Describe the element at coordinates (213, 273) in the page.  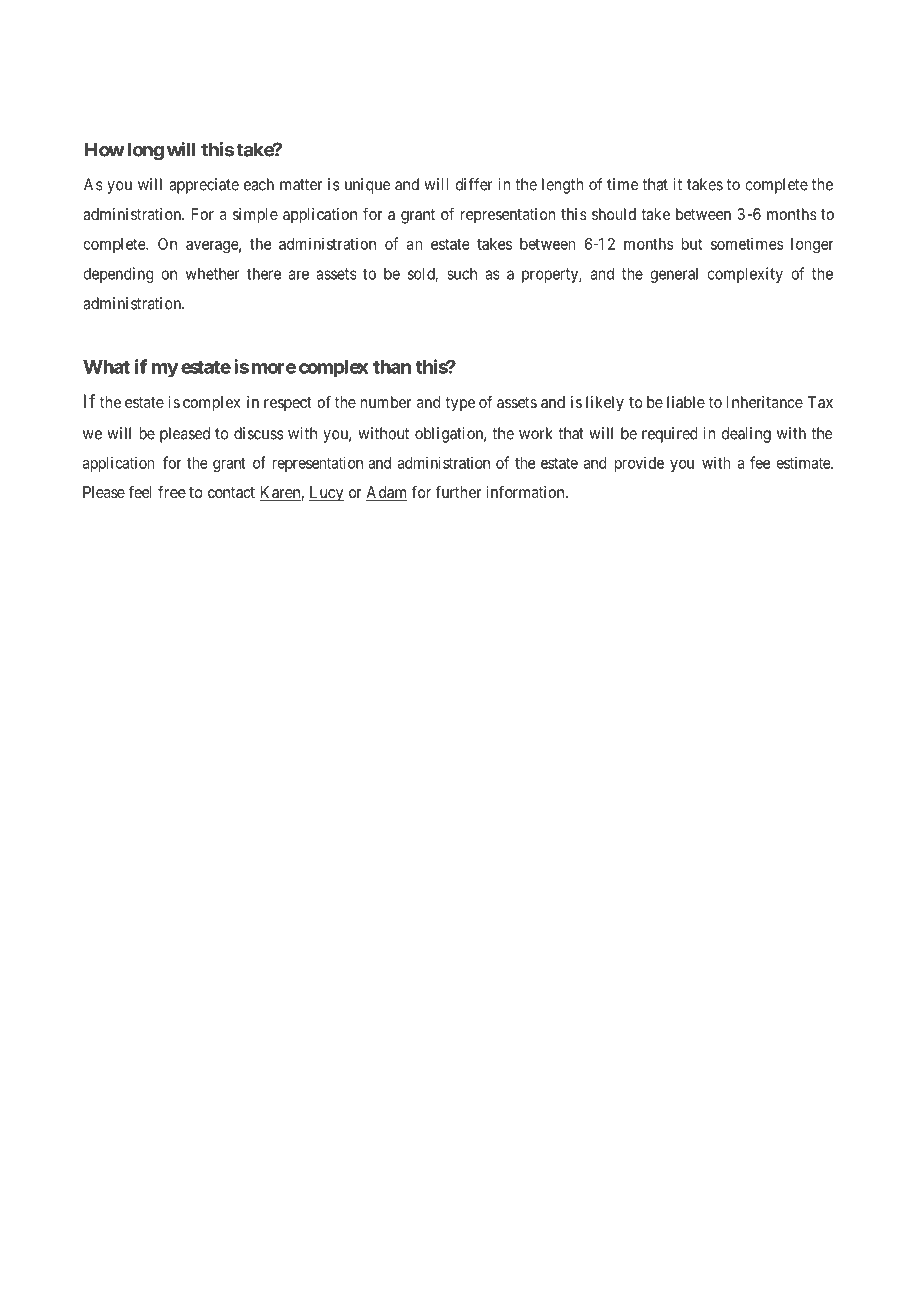
I see `whether` at that location.
